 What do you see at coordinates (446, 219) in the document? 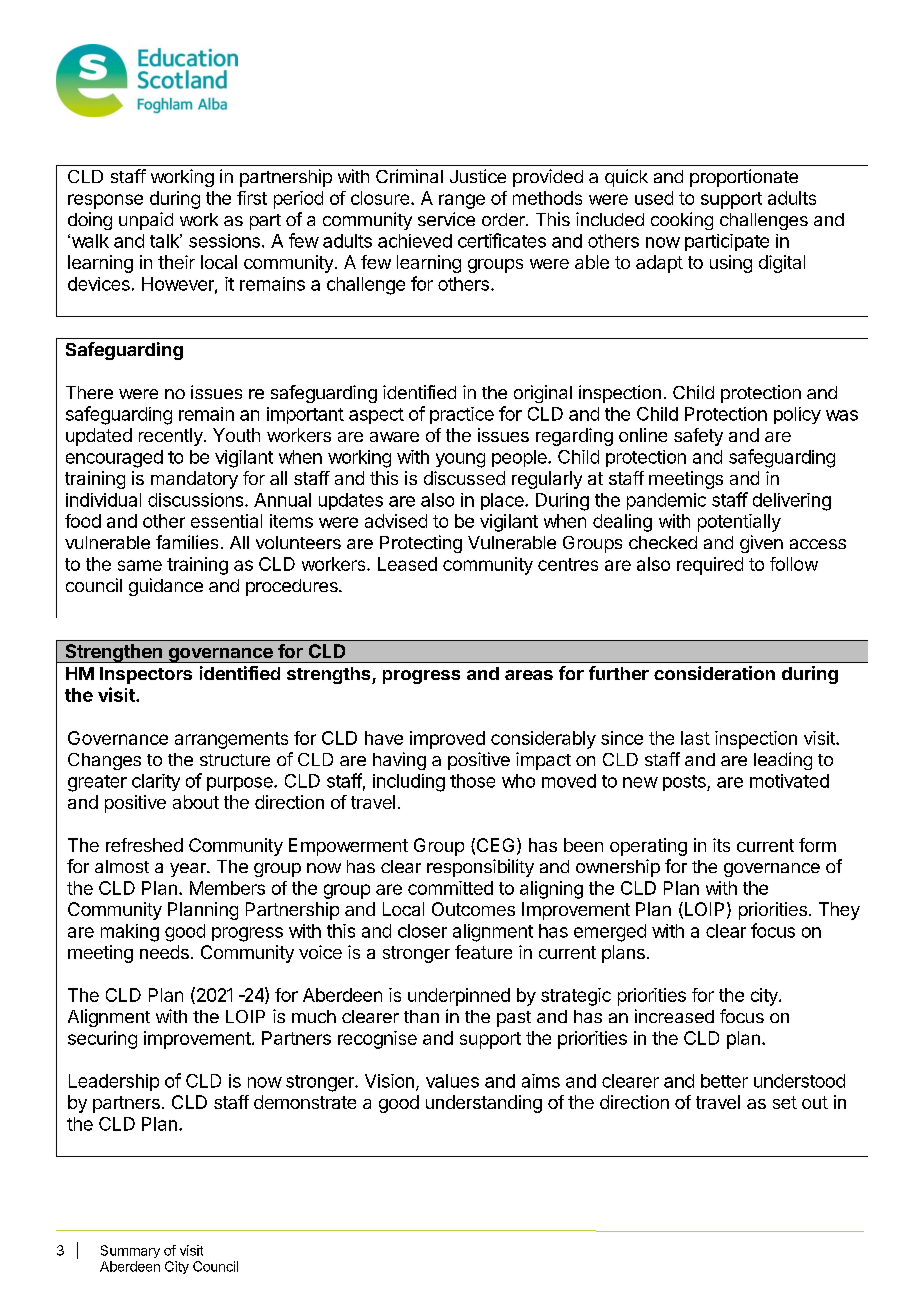
I see `service` at bounding box center [446, 219].
